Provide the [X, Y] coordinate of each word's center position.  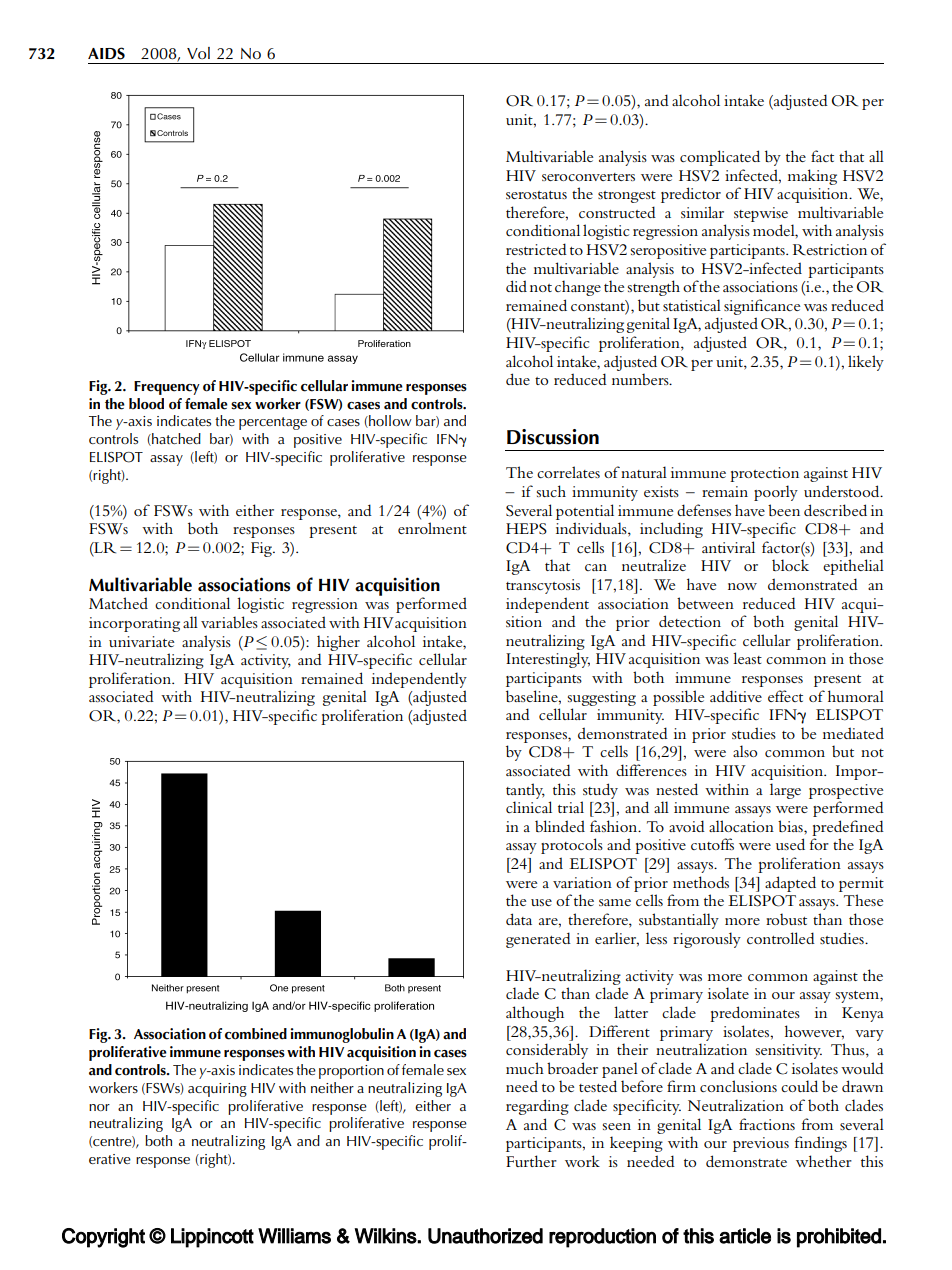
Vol [198, 53]
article [745, 1236]
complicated [720, 158]
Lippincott [212, 1238]
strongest [627, 197]
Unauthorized [485, 1236]
